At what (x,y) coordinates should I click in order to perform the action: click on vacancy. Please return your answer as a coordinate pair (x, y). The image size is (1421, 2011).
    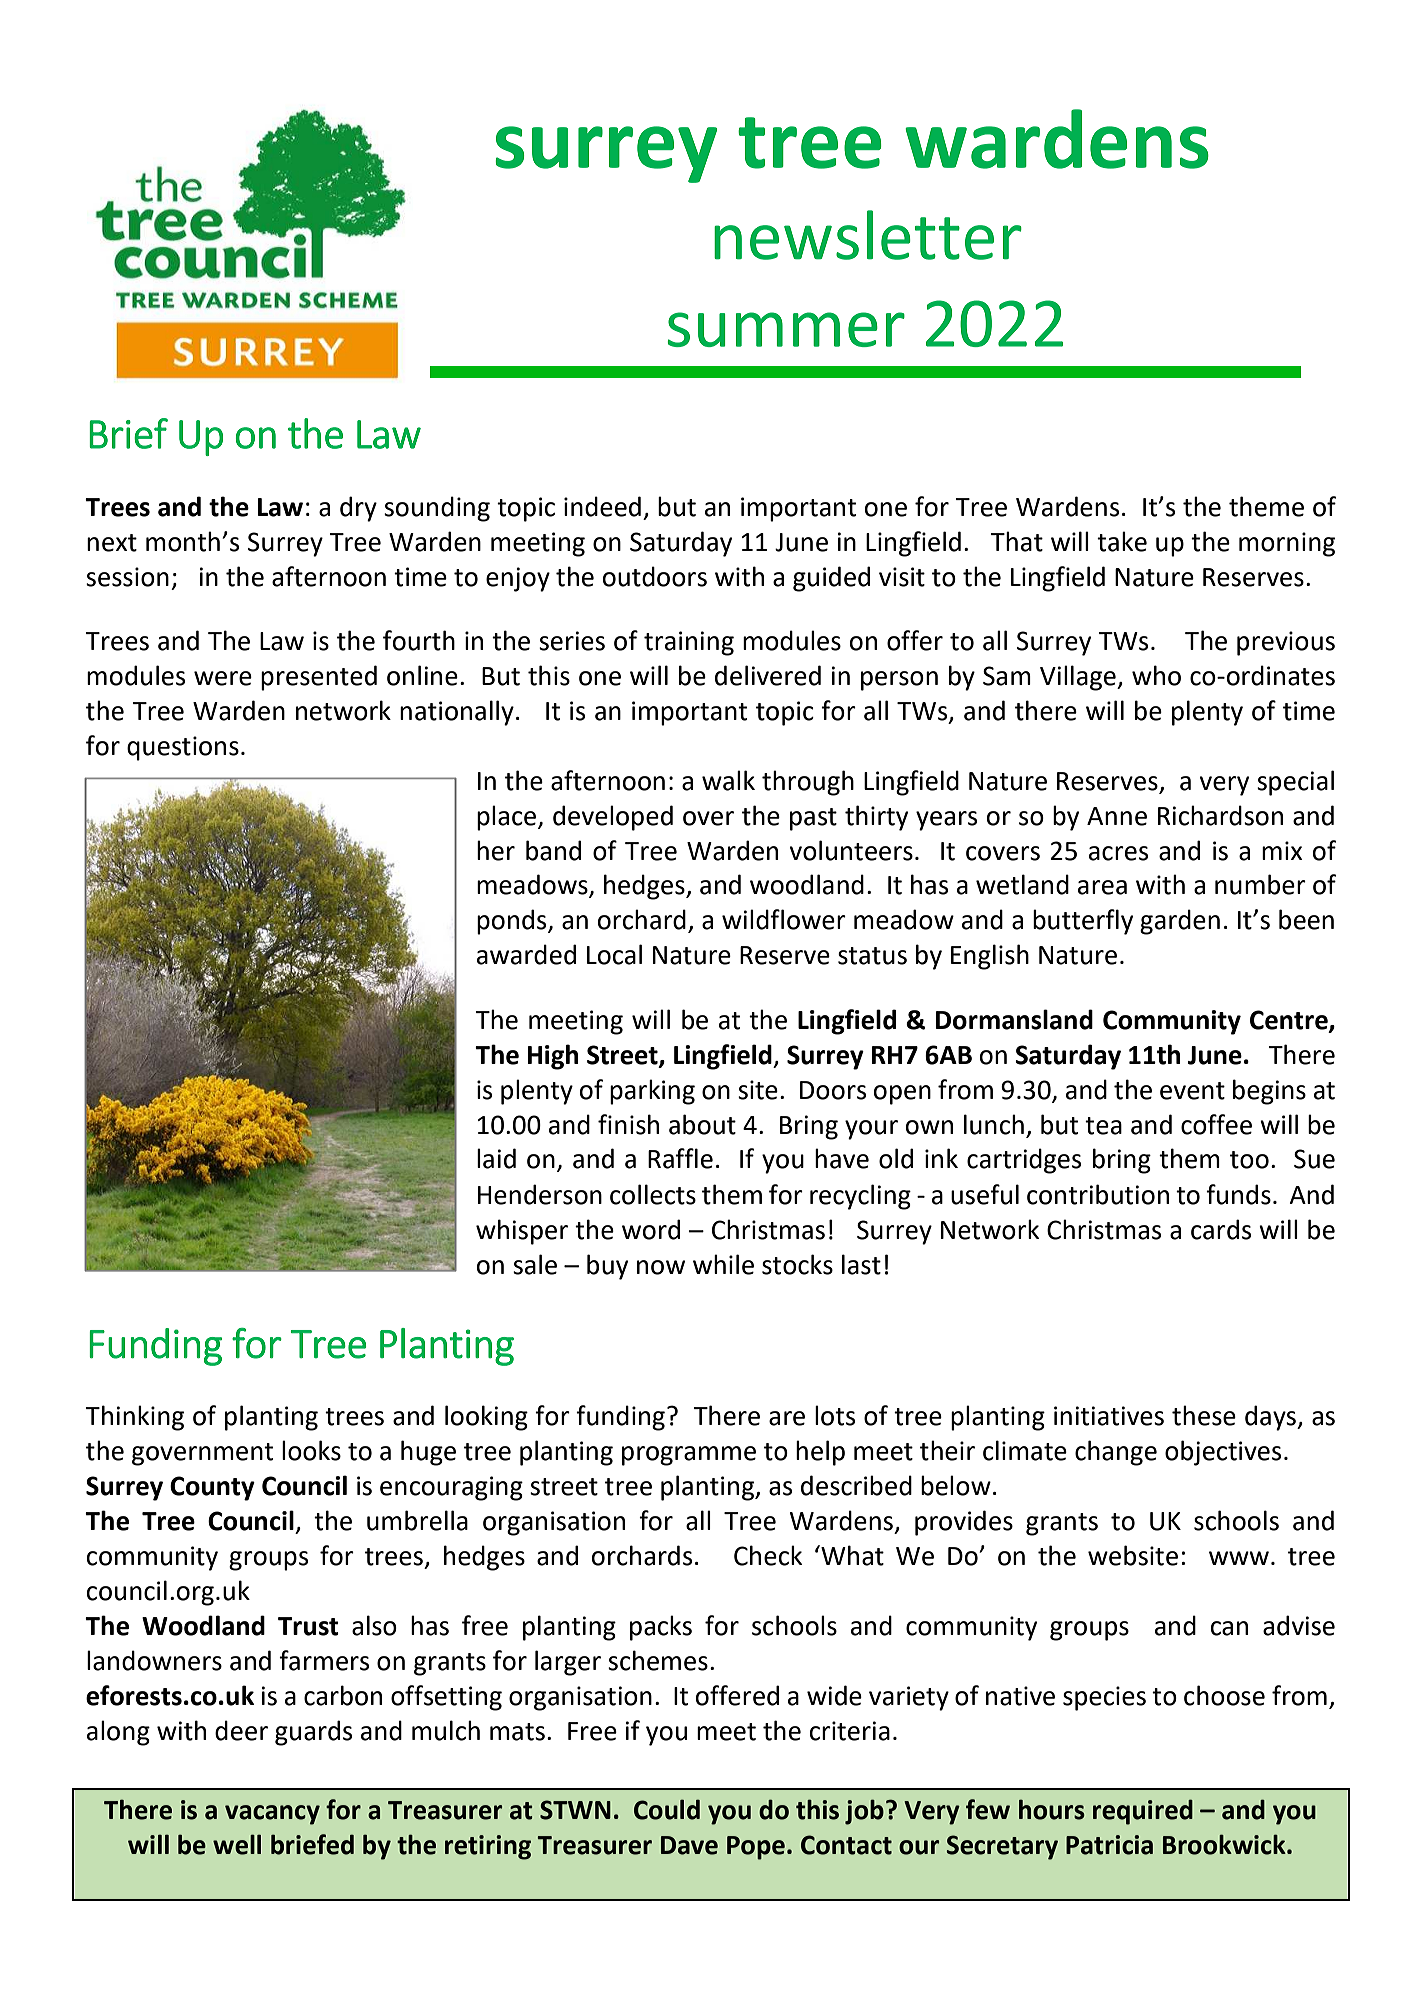
    Looking at the image, I should click on (272, 1815).
